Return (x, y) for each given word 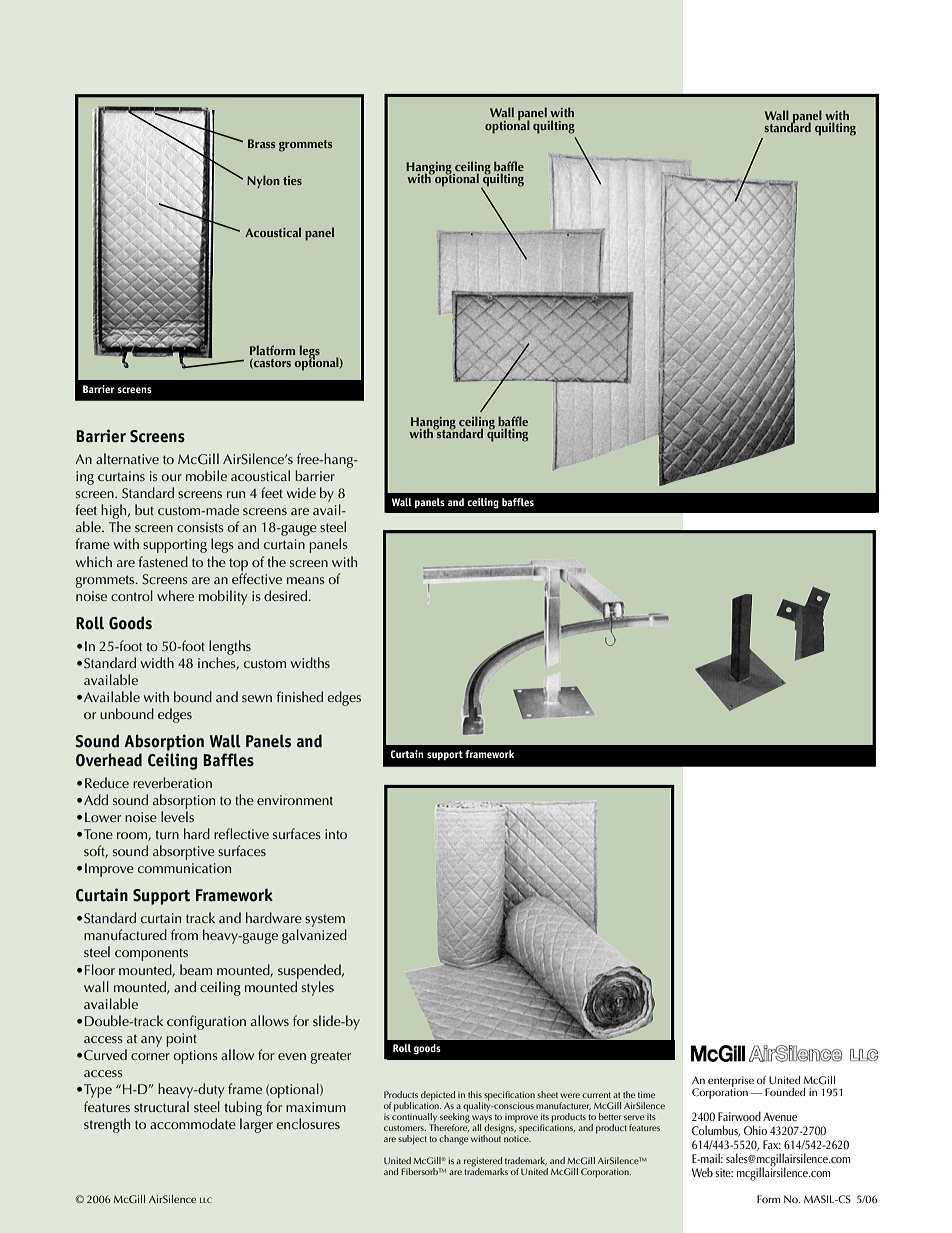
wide (301, 492)
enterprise (731, 1082)
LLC (206, 1200)
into (336, 834)
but (144, 509)
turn (167, 834)
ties (292, 180)
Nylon (263, 181)
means (306, 580)
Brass (261, 143)
